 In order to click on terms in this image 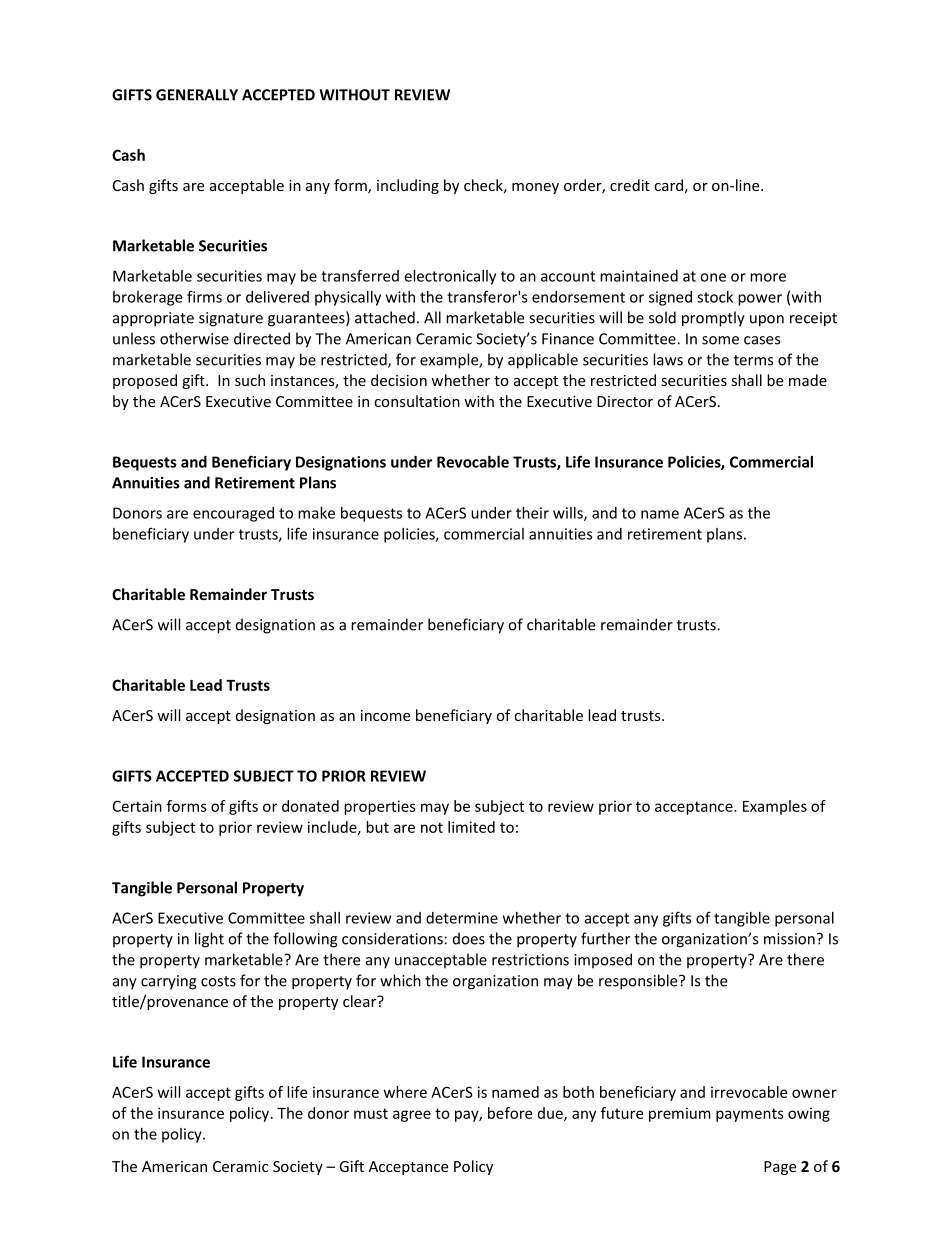, I will do `click(753, 360)`.
